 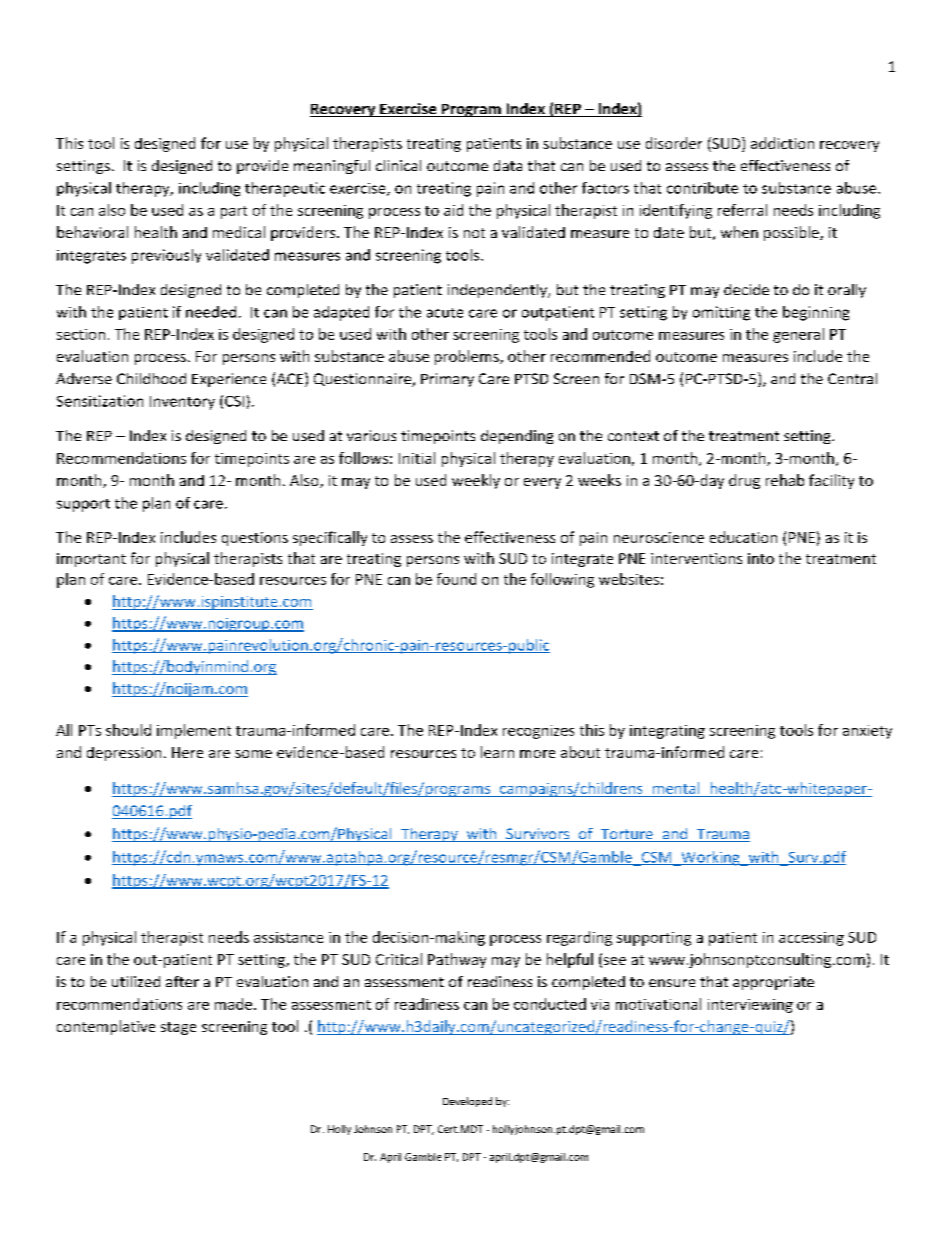 I want to click on important, so click(x=91, y=560).
